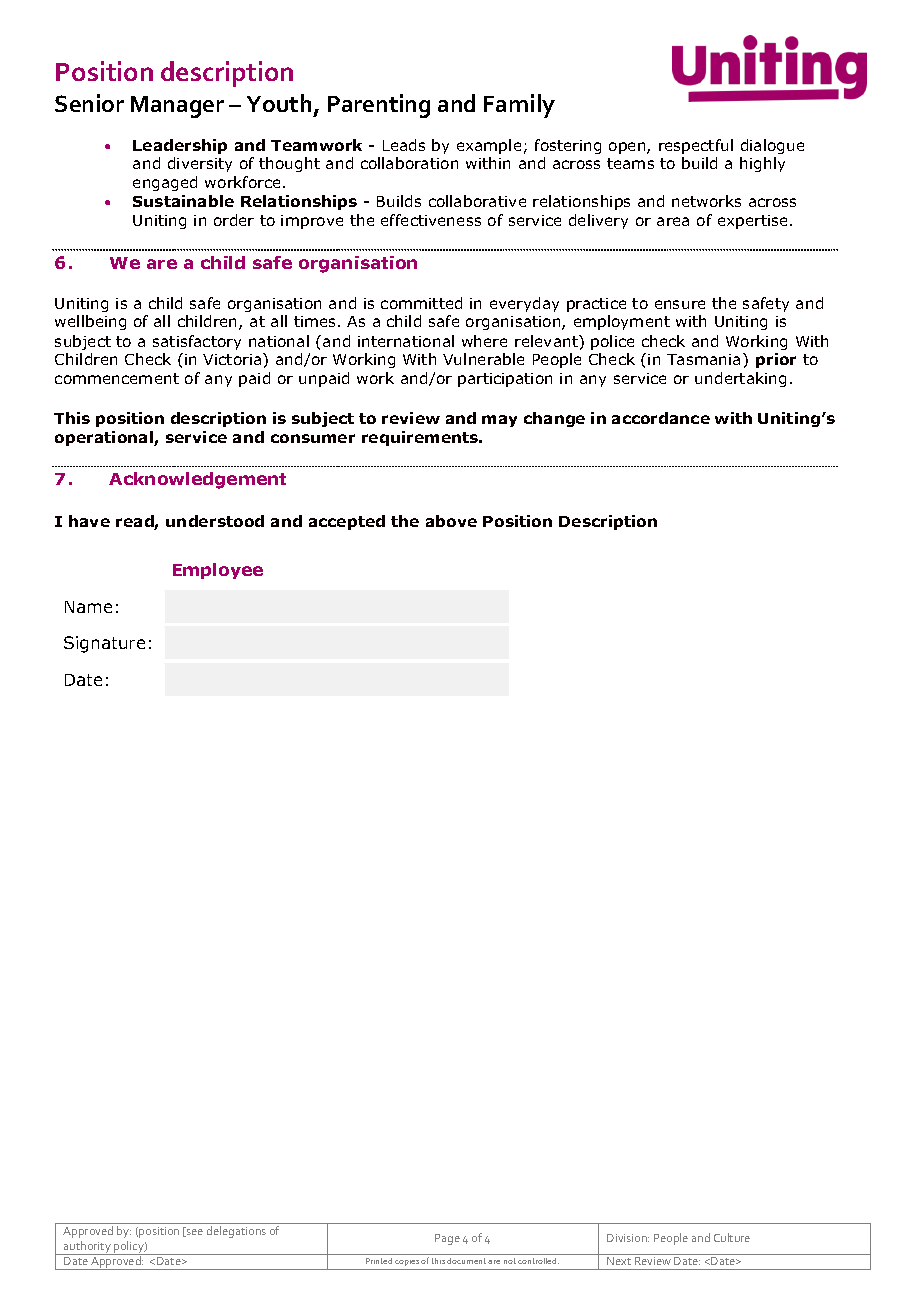 This document has width=924, height=1309. What do you see at coordinates (404, 145) in the document?
I see `Leads` at bounding box center [404, 145].
